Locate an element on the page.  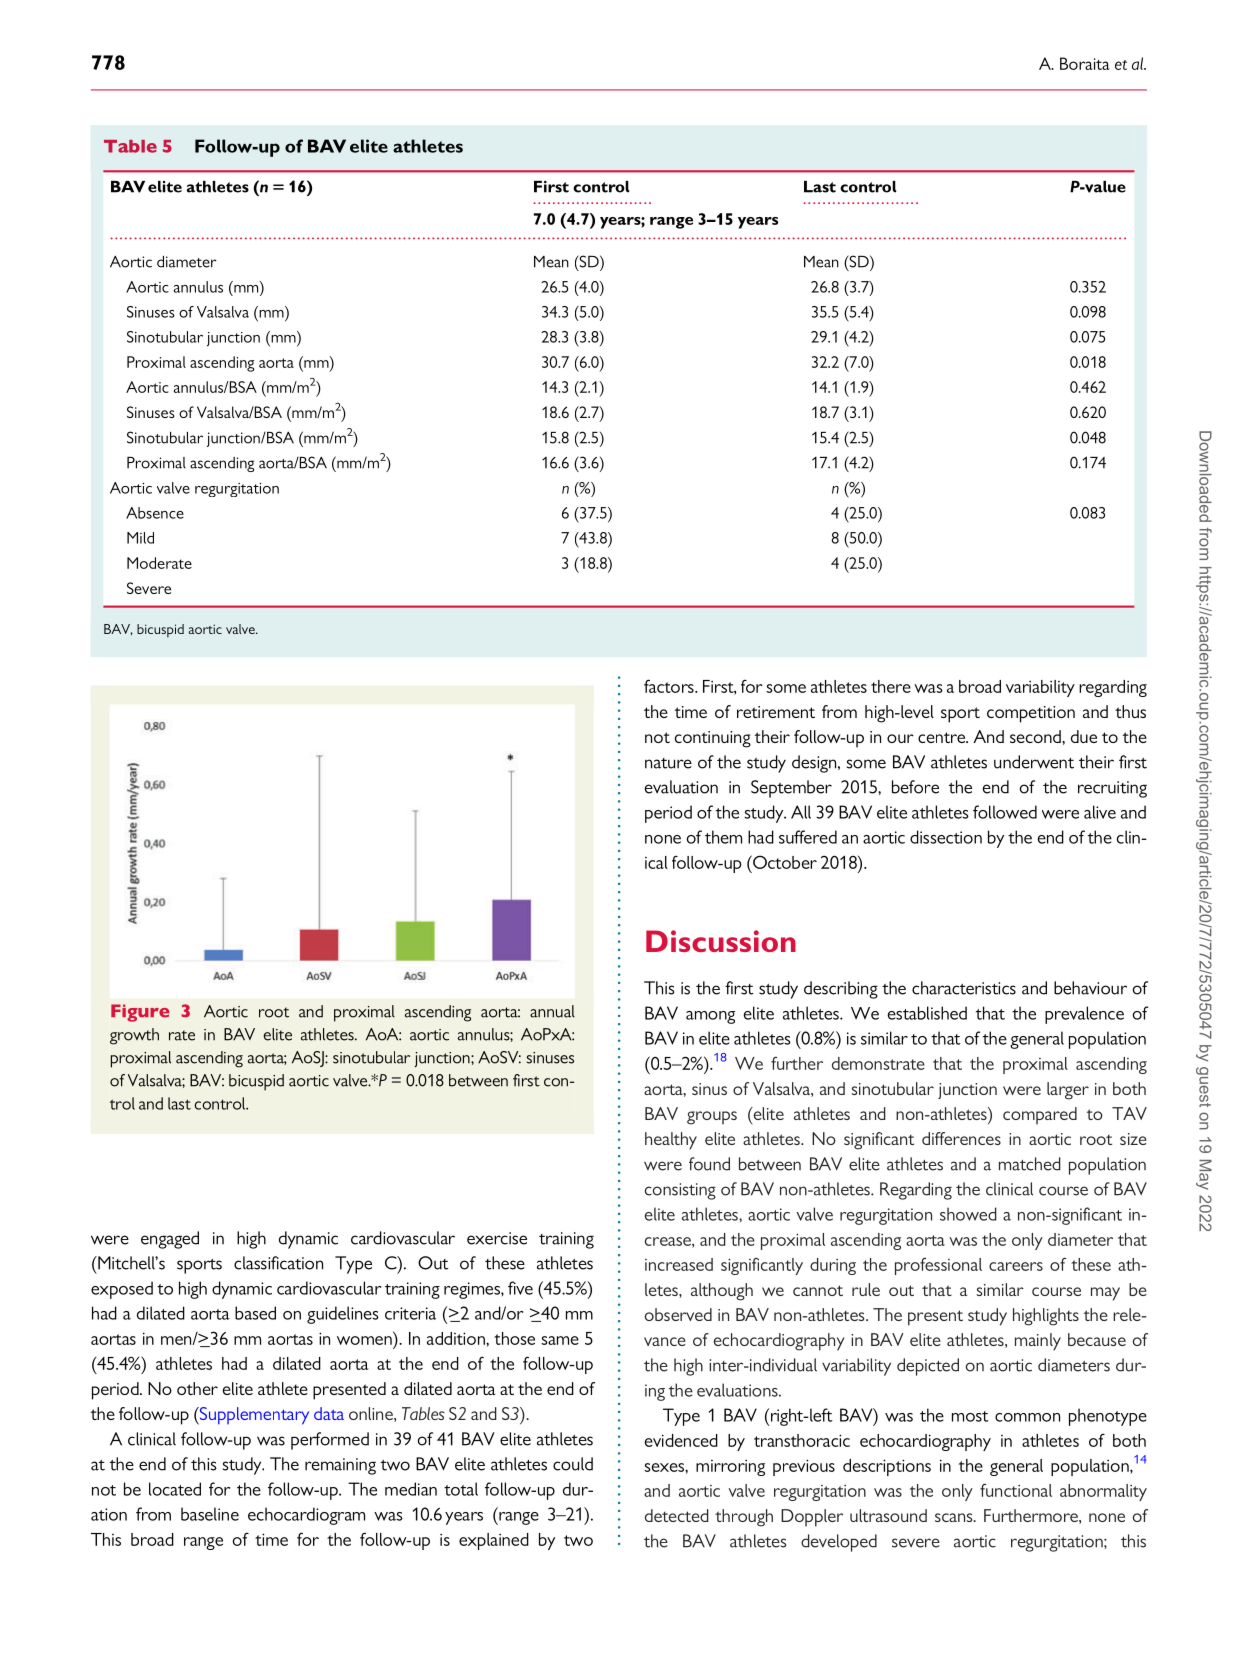
factors is located at coordinates (670, 686).
